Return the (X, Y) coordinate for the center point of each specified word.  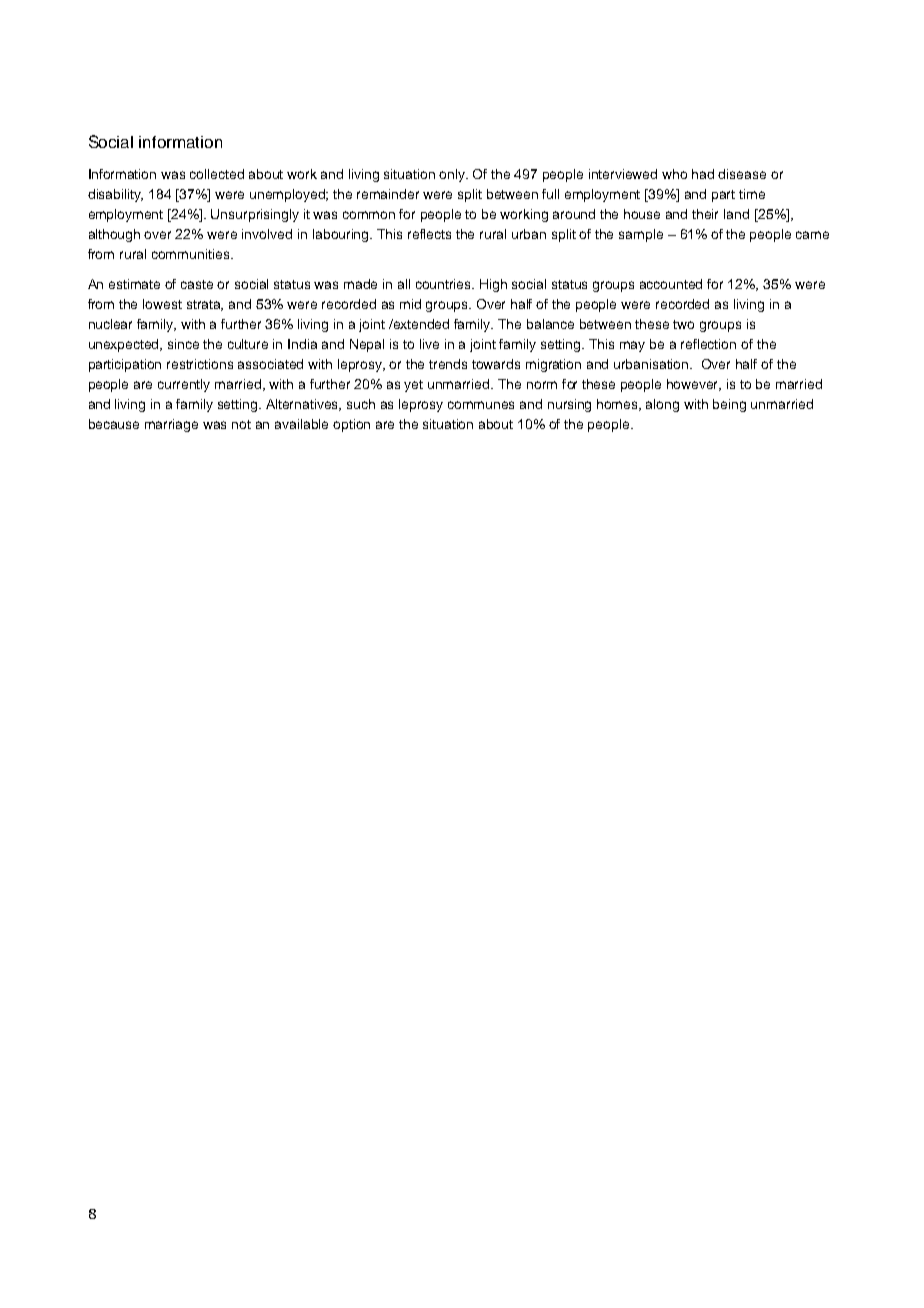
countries (445, 284)
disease (742, 174)
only (453, 175)
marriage (171, 425)
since (183, 344)
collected (217, 174)
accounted (671, 284)
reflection (708, 344)
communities (192, 254)
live (429, 344)
